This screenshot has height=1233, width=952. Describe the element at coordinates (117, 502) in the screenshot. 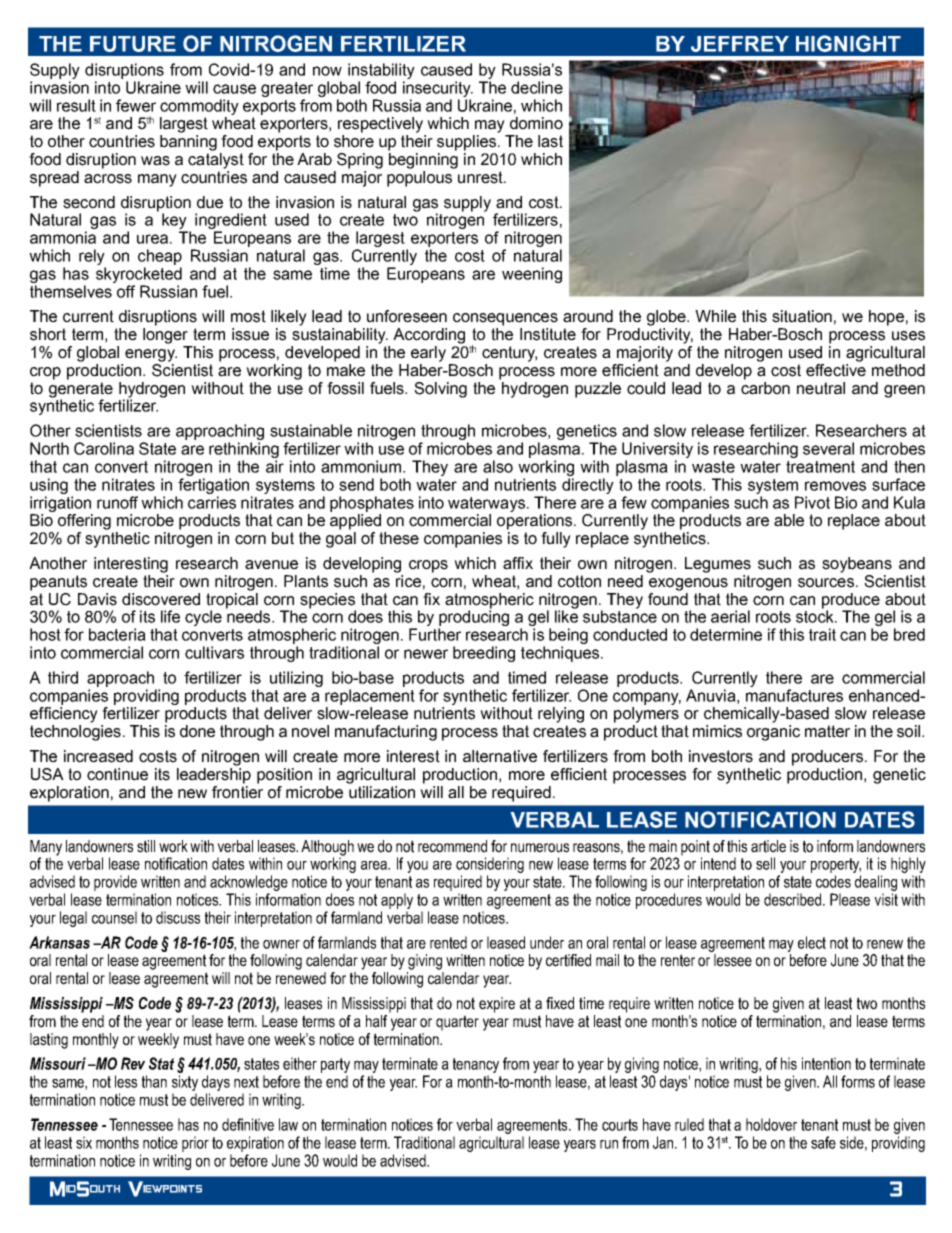

I see `runoff` at that location.
